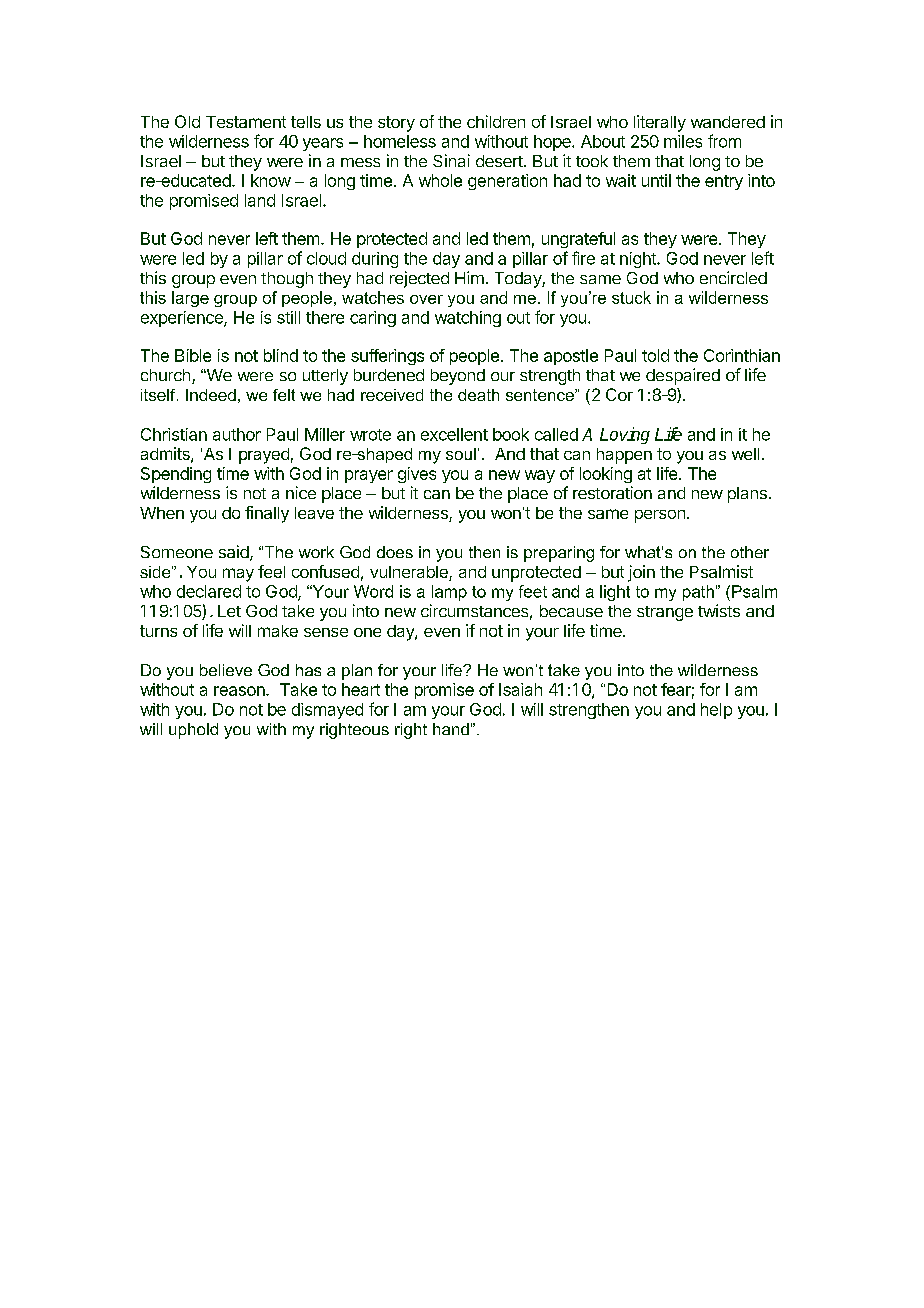  I want to click on join, so click(641, 573).
